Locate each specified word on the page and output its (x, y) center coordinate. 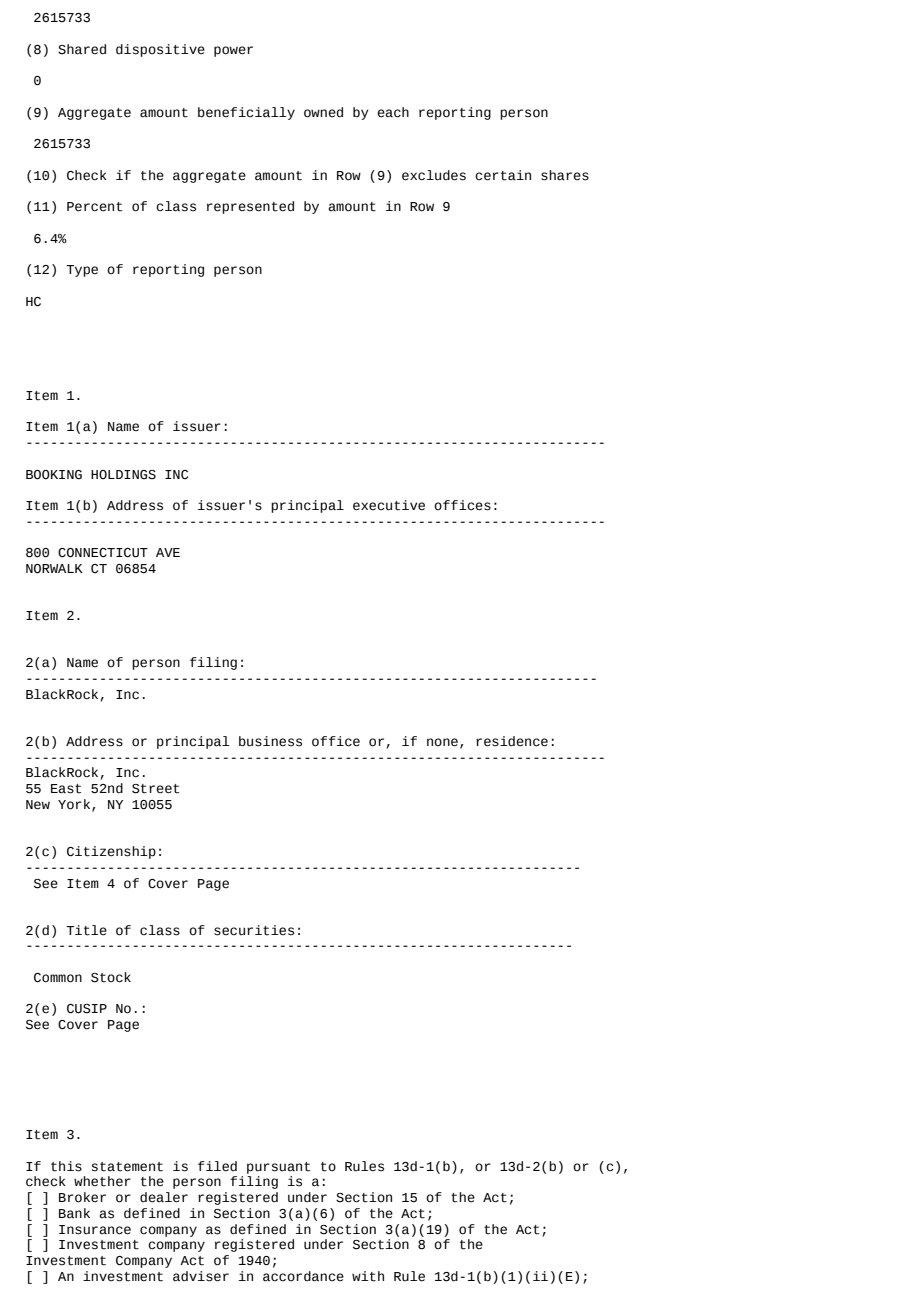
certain (503, 175)
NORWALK (54, 569)
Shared (82, 49)
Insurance (95, 1230)
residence (512, 741)
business (270, 741)
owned (323, 112)
